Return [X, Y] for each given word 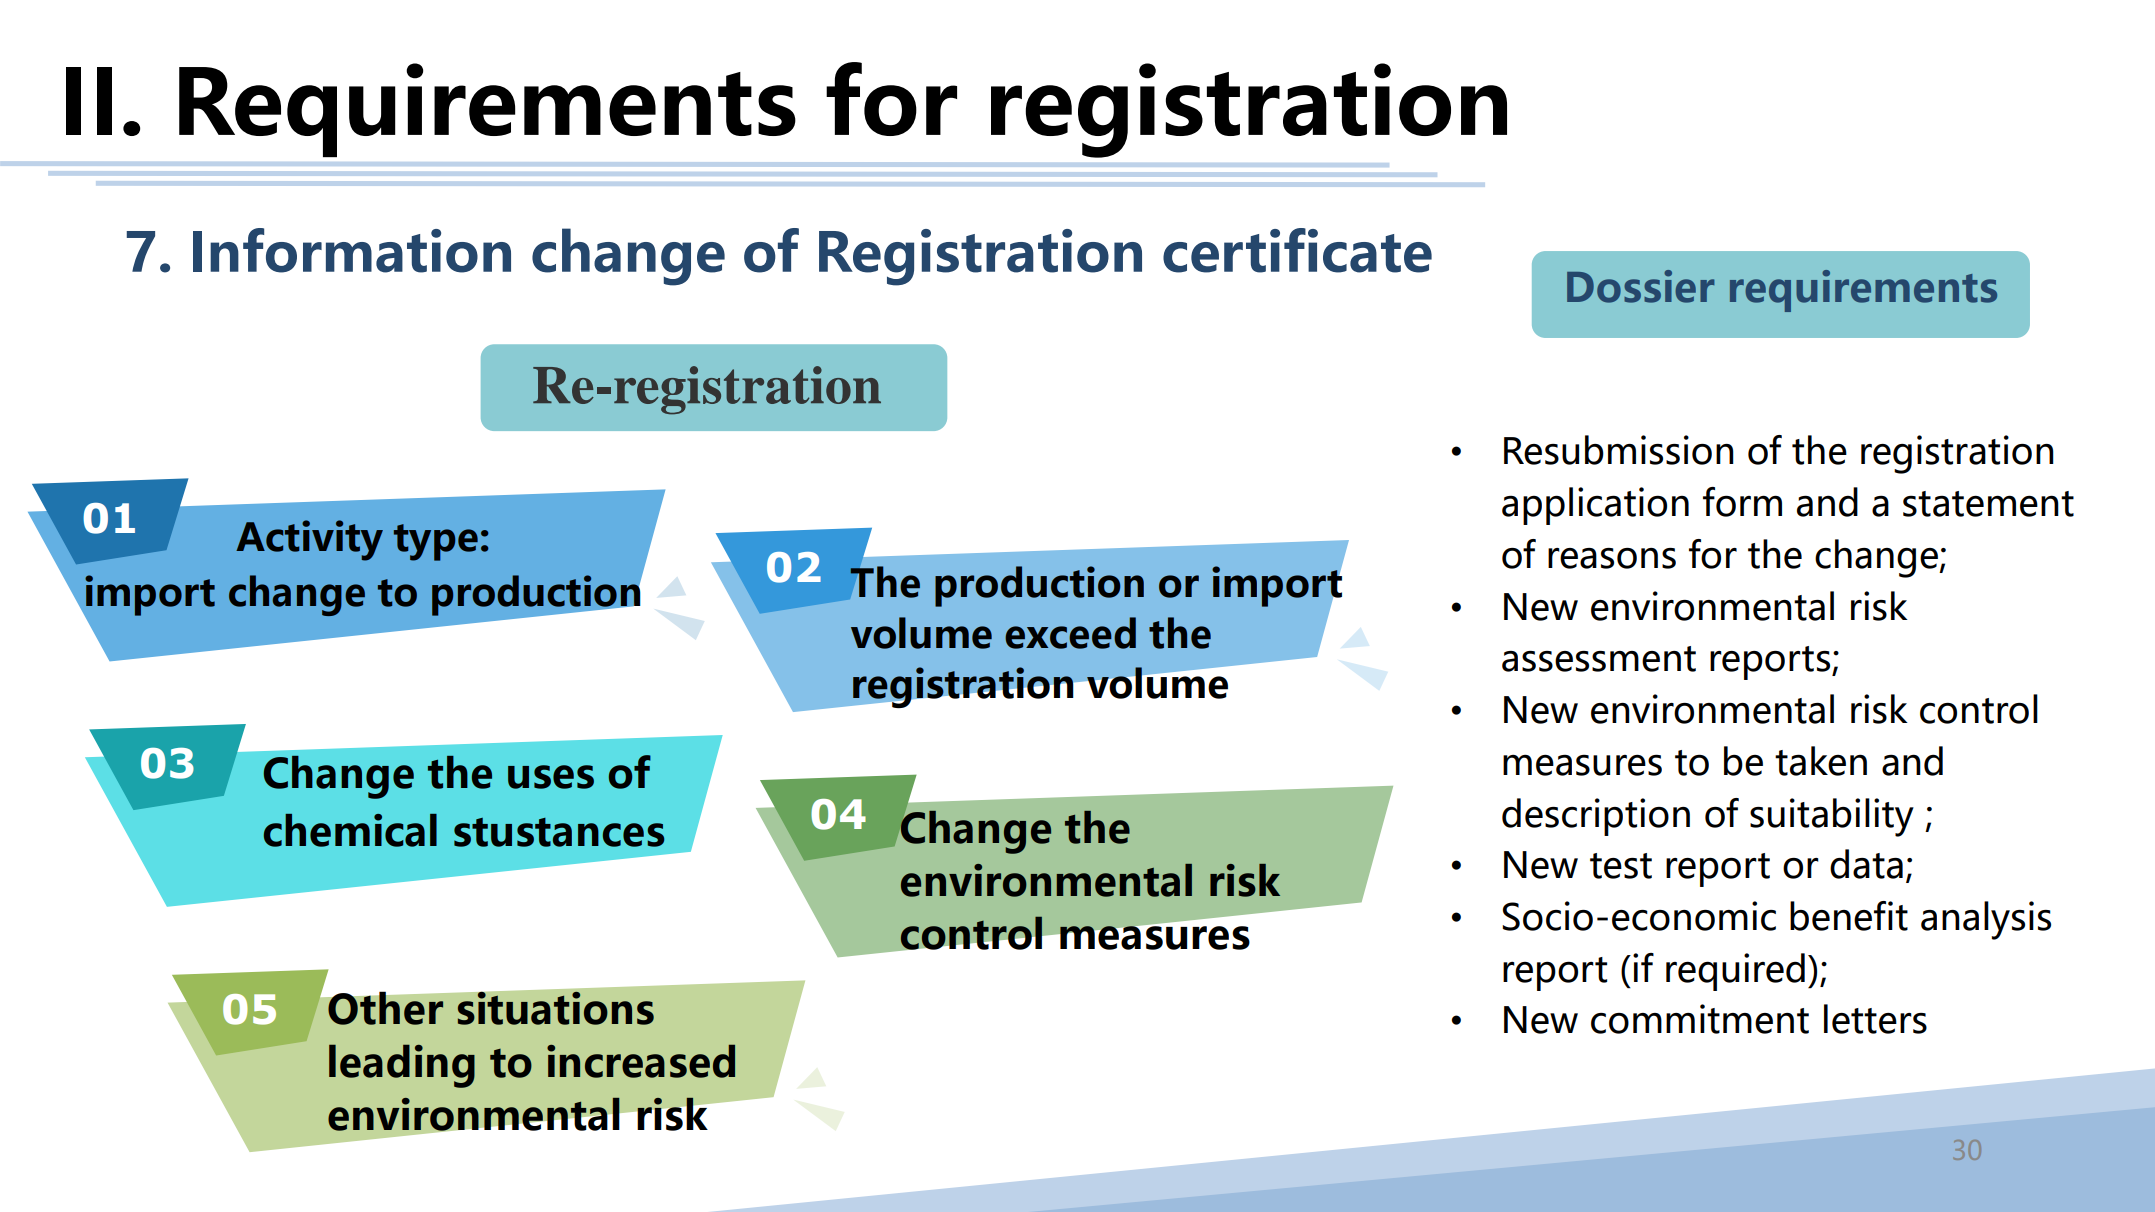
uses [551, 777]
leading [402, 1066]
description [1596, 817]
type [436, 542]
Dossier [1640, 286]
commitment [1700, 1019]
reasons [1612, 558]
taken [1821, 761]
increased [641, 1061]
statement [1988, 504]
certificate [1297, 250]
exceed [1070, 633]
